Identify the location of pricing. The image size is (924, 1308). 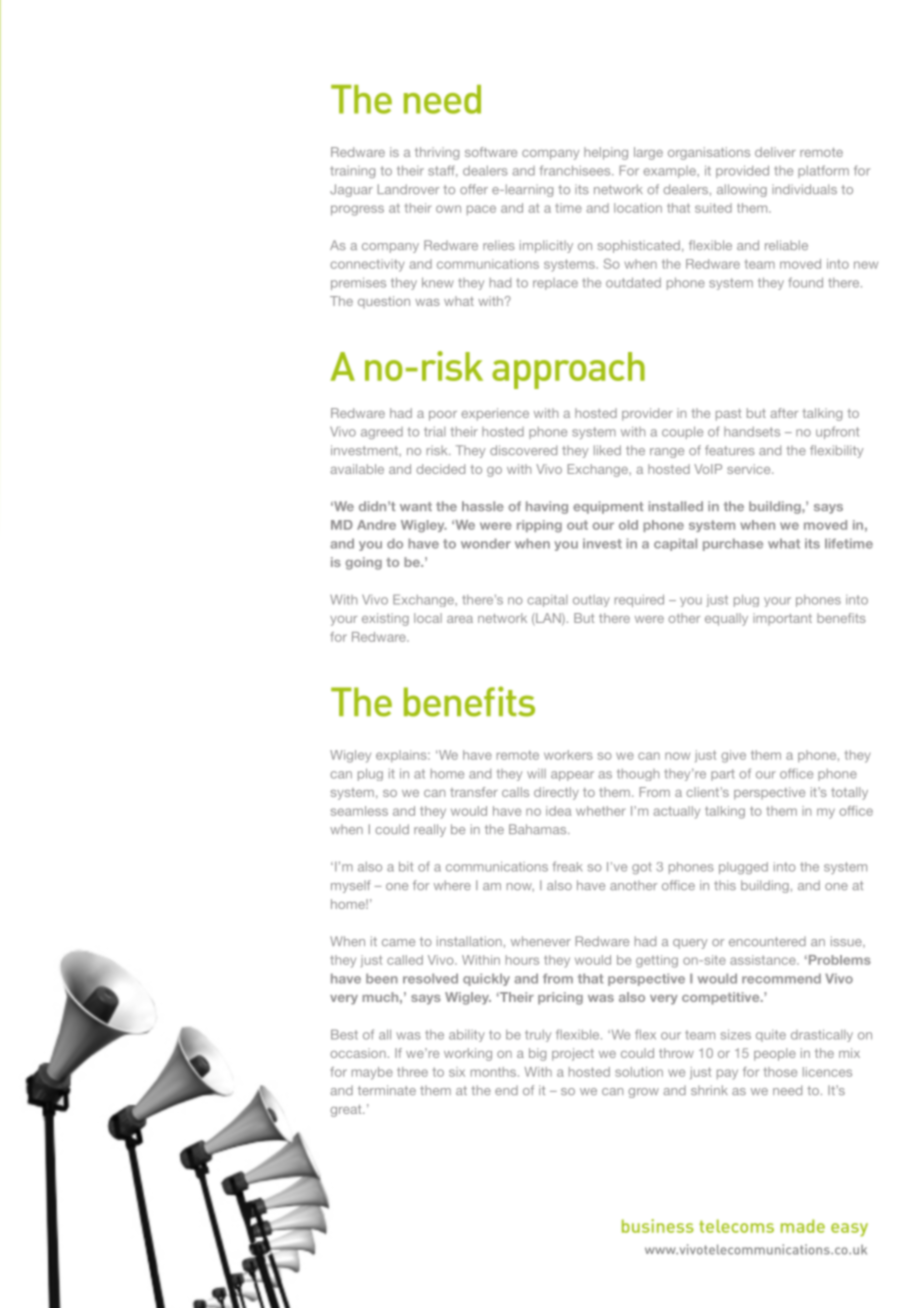
(560, 998).
